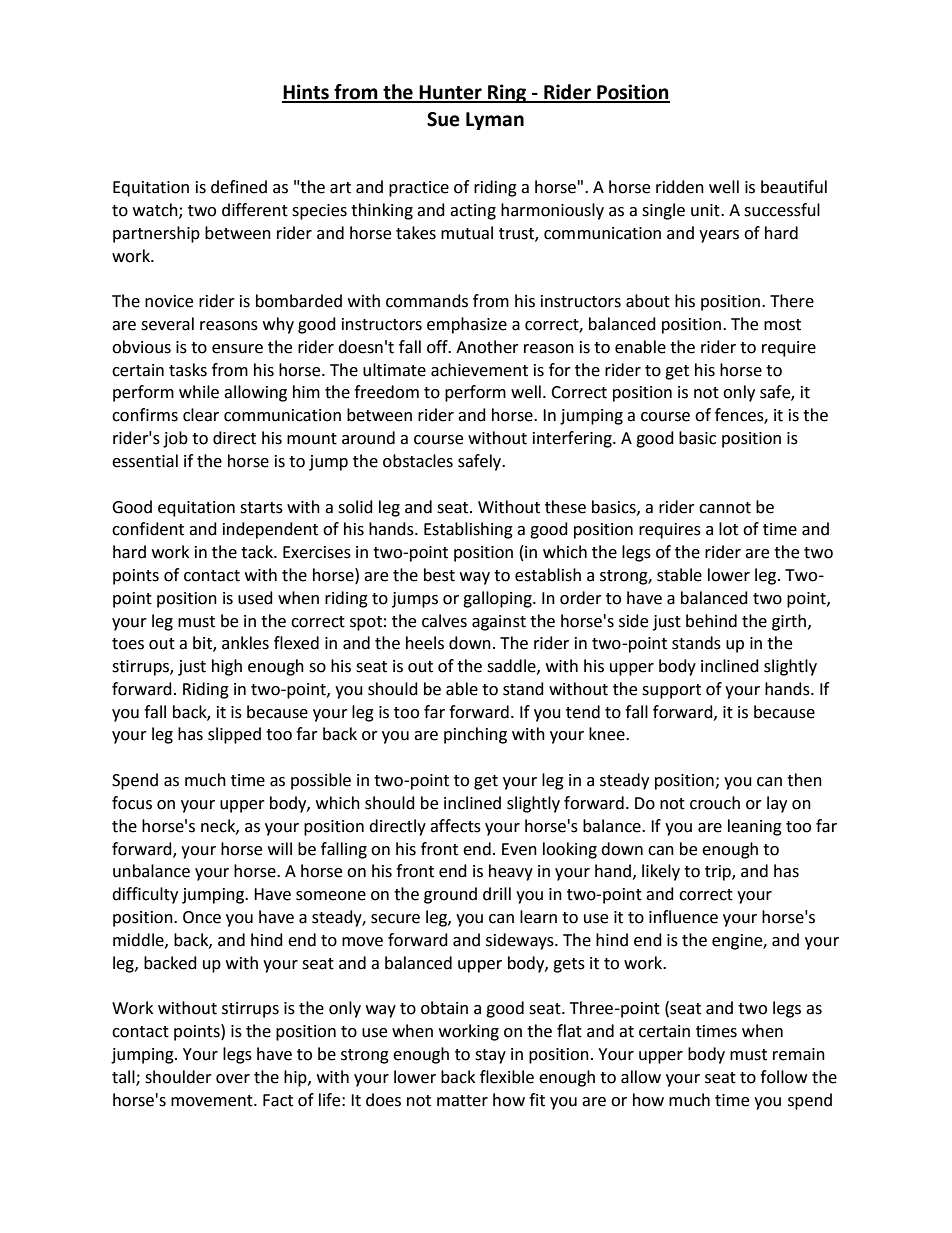 This image has height=1233, width=952. What do you see at coordinates (680, 187) in the image?
I see `ridden` at bounding box center [680, 187].
